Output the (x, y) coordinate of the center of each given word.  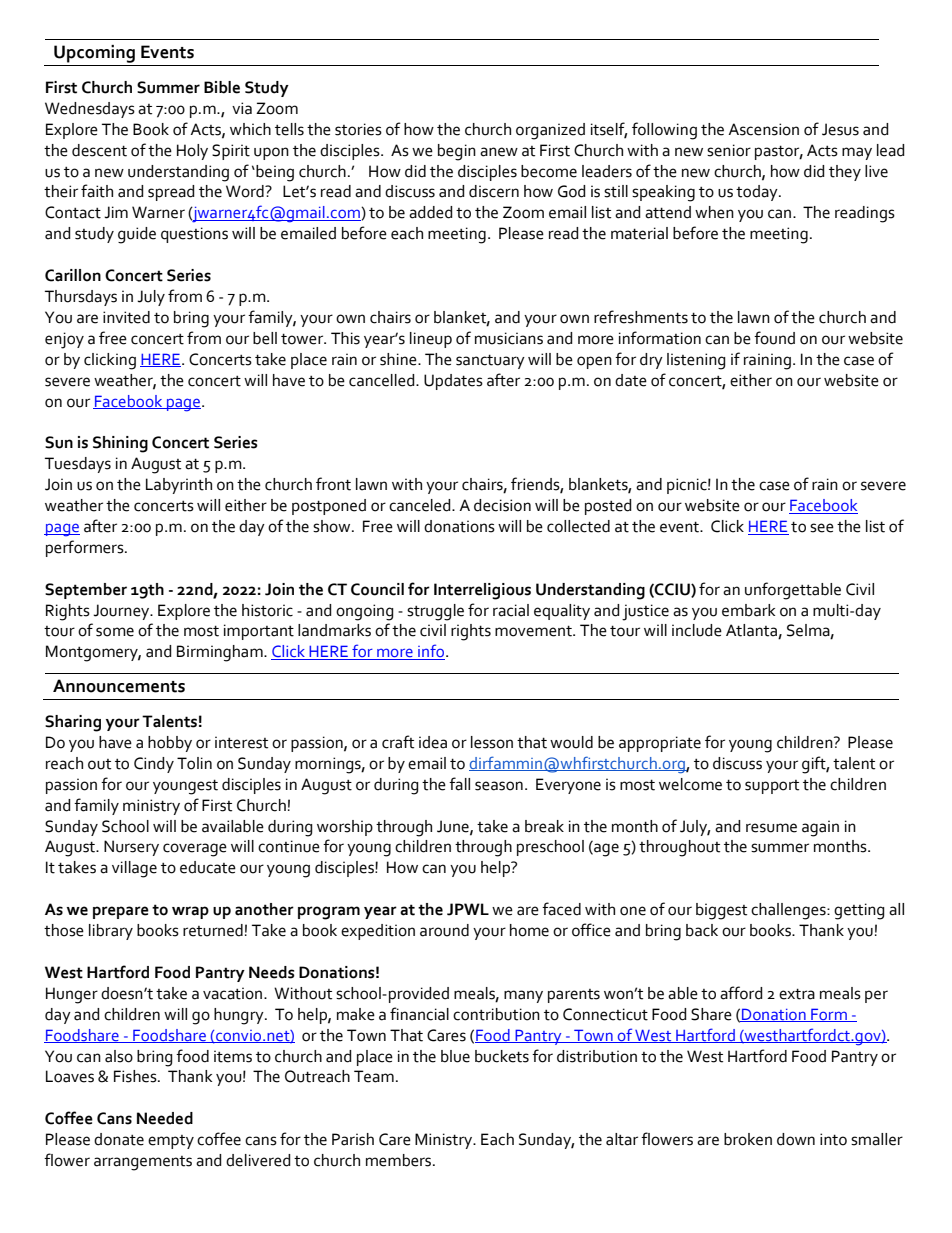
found (774, 338)
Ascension (763, 129)
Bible (222, 87)
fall (459, 784)
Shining (120, 444)
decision (502, 505)
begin (457, 152)
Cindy (154, 765)
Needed (165, 1118)
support (772, 787)
